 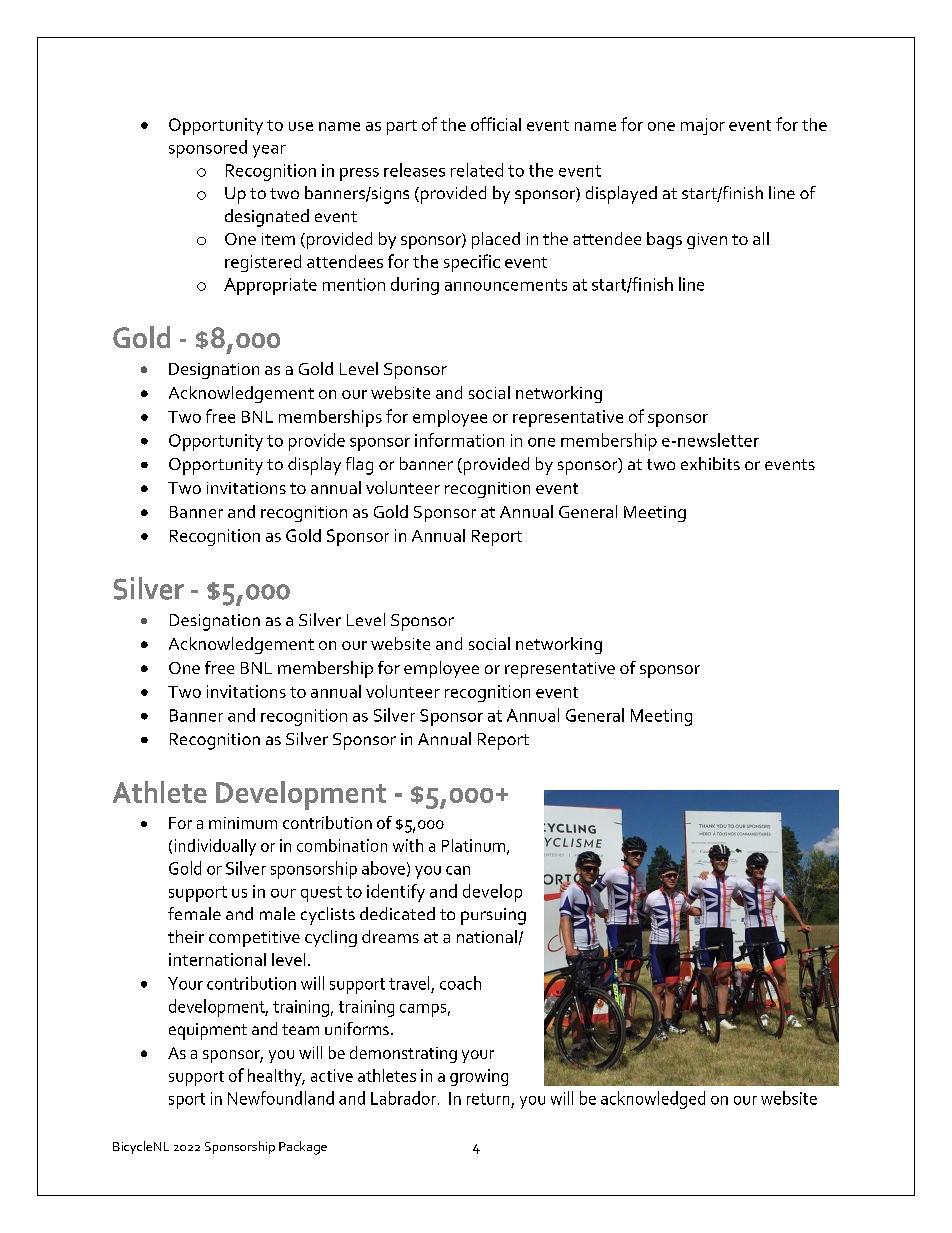 I want to click on Platinum, so click(x=475, y=846).
